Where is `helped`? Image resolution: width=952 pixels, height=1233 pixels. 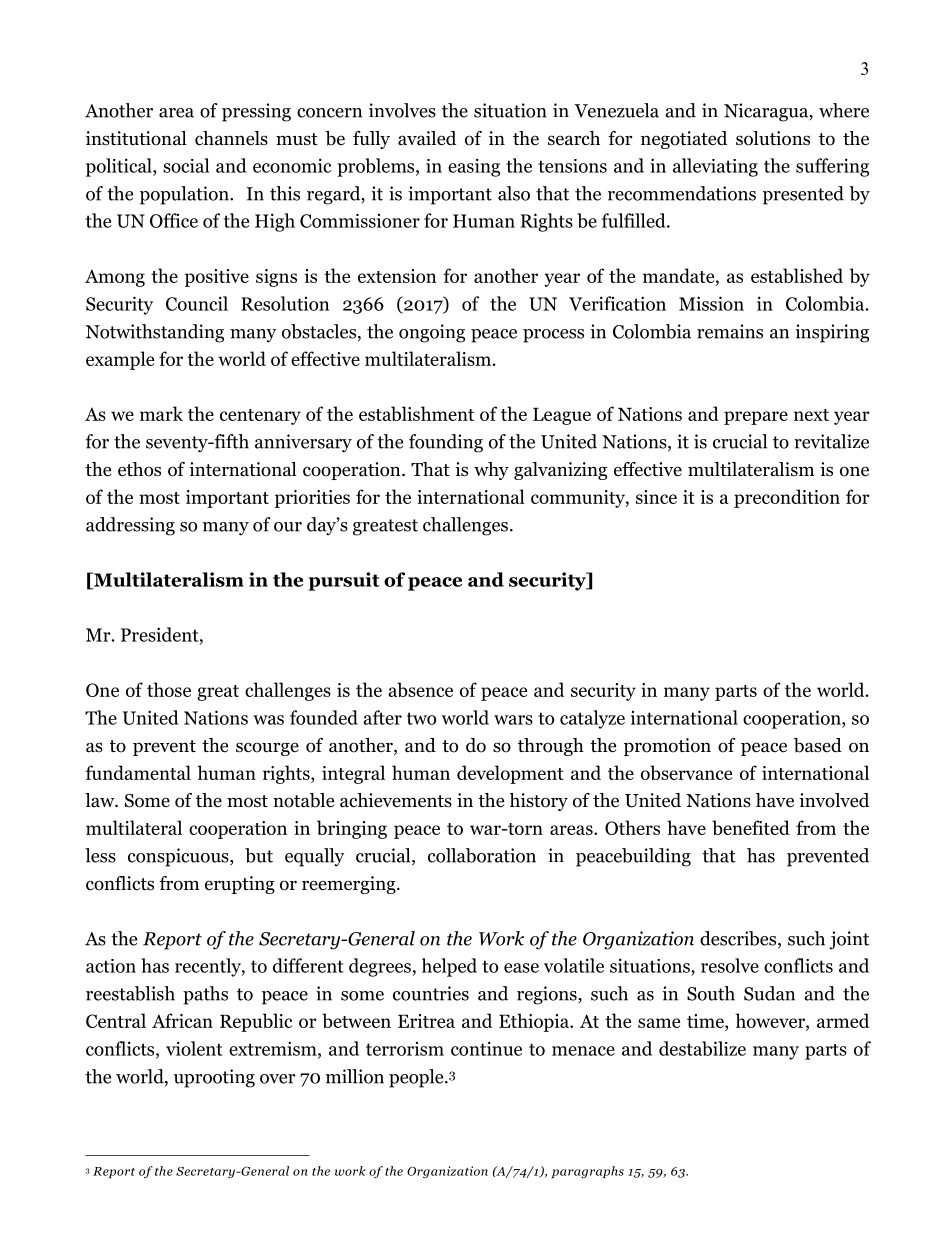 helped is located at coordinates (449, 967).
